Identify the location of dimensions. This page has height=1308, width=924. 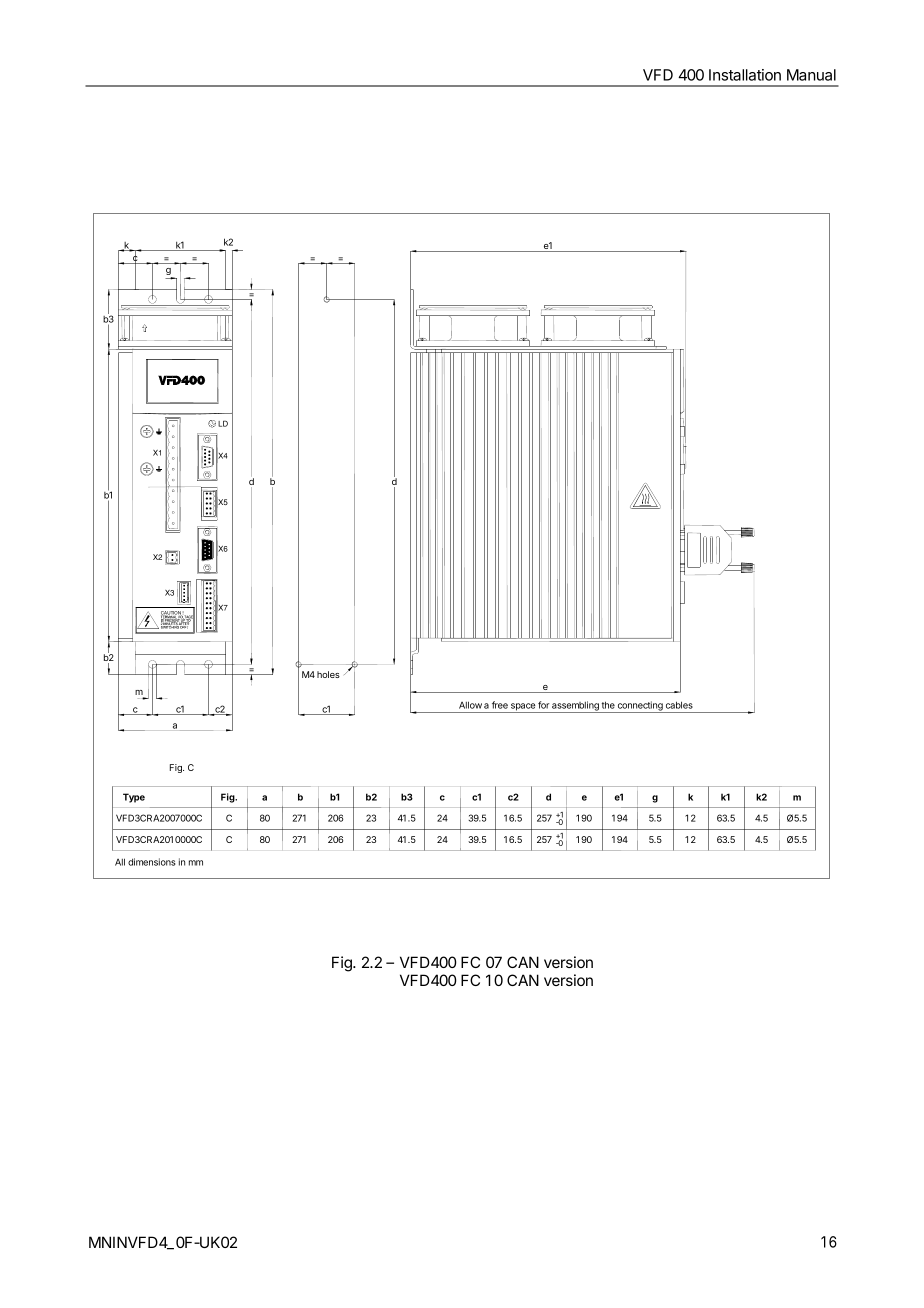
(152, 862).
